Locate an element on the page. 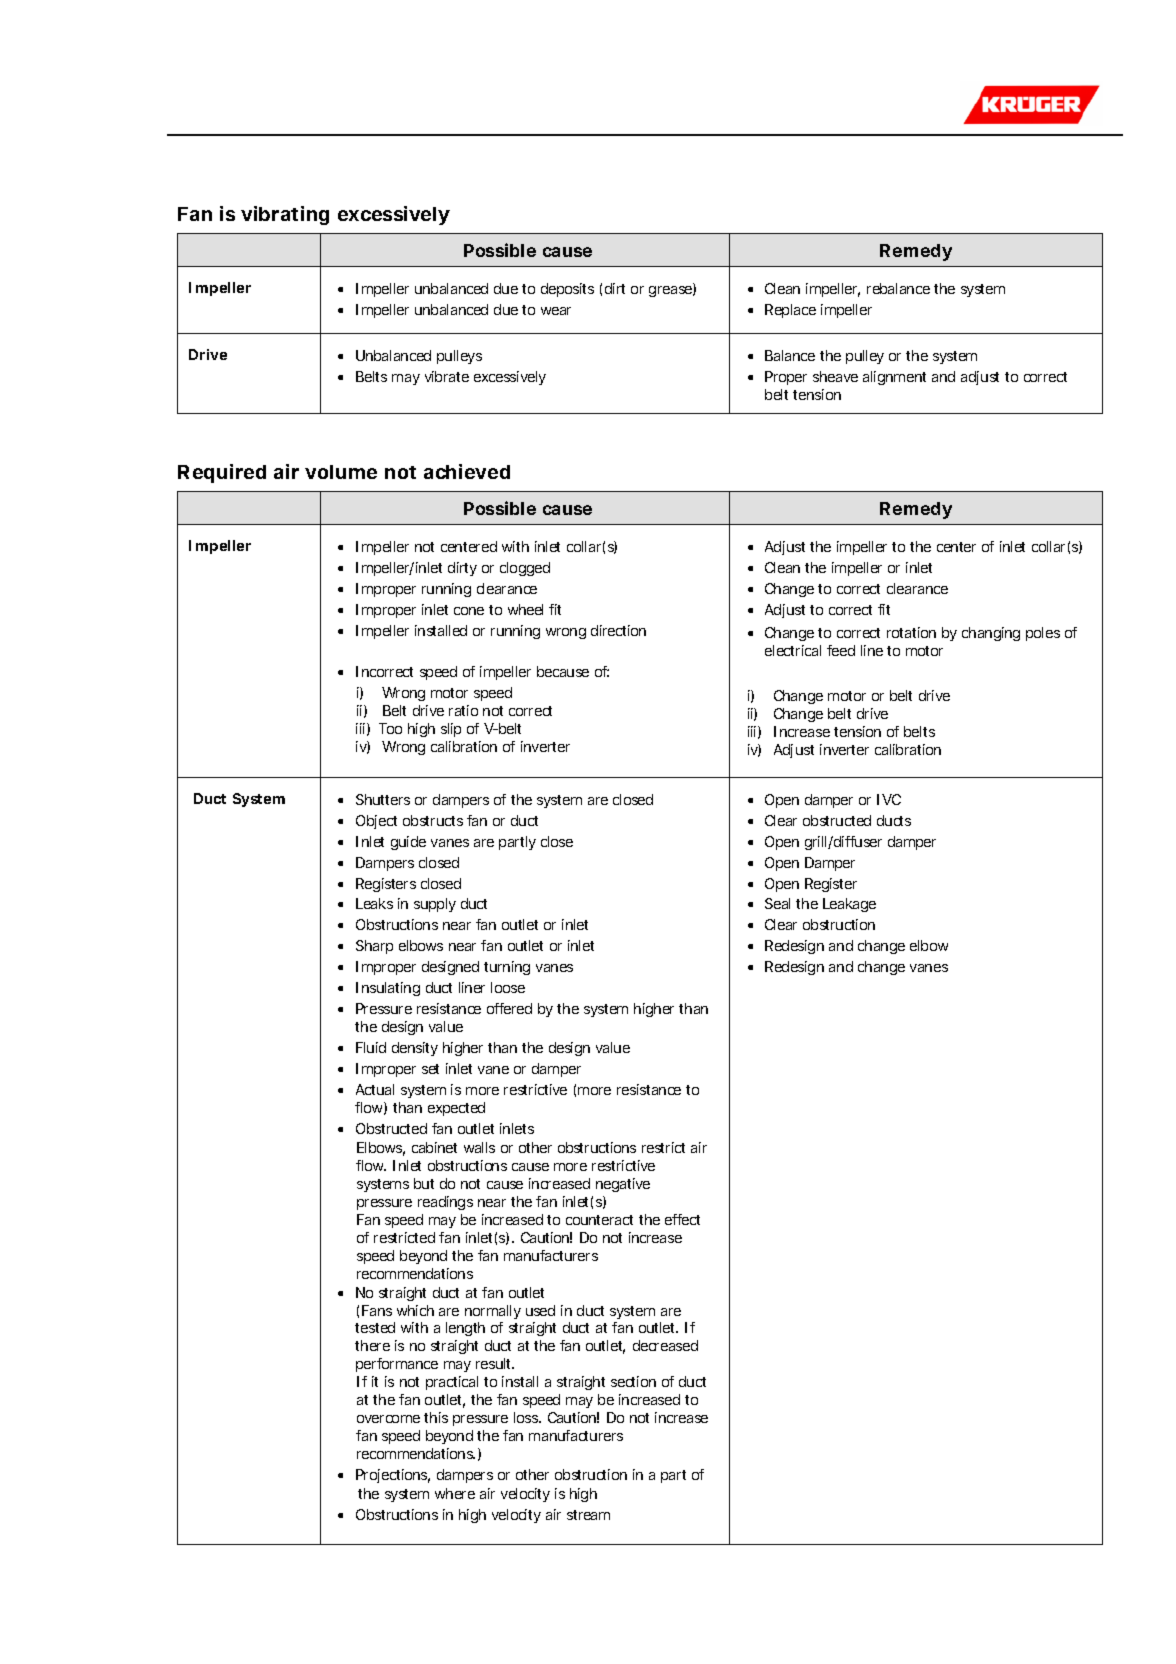 This document has height=1664, width=1176. decreased is located at coordinates (665, 1345).
